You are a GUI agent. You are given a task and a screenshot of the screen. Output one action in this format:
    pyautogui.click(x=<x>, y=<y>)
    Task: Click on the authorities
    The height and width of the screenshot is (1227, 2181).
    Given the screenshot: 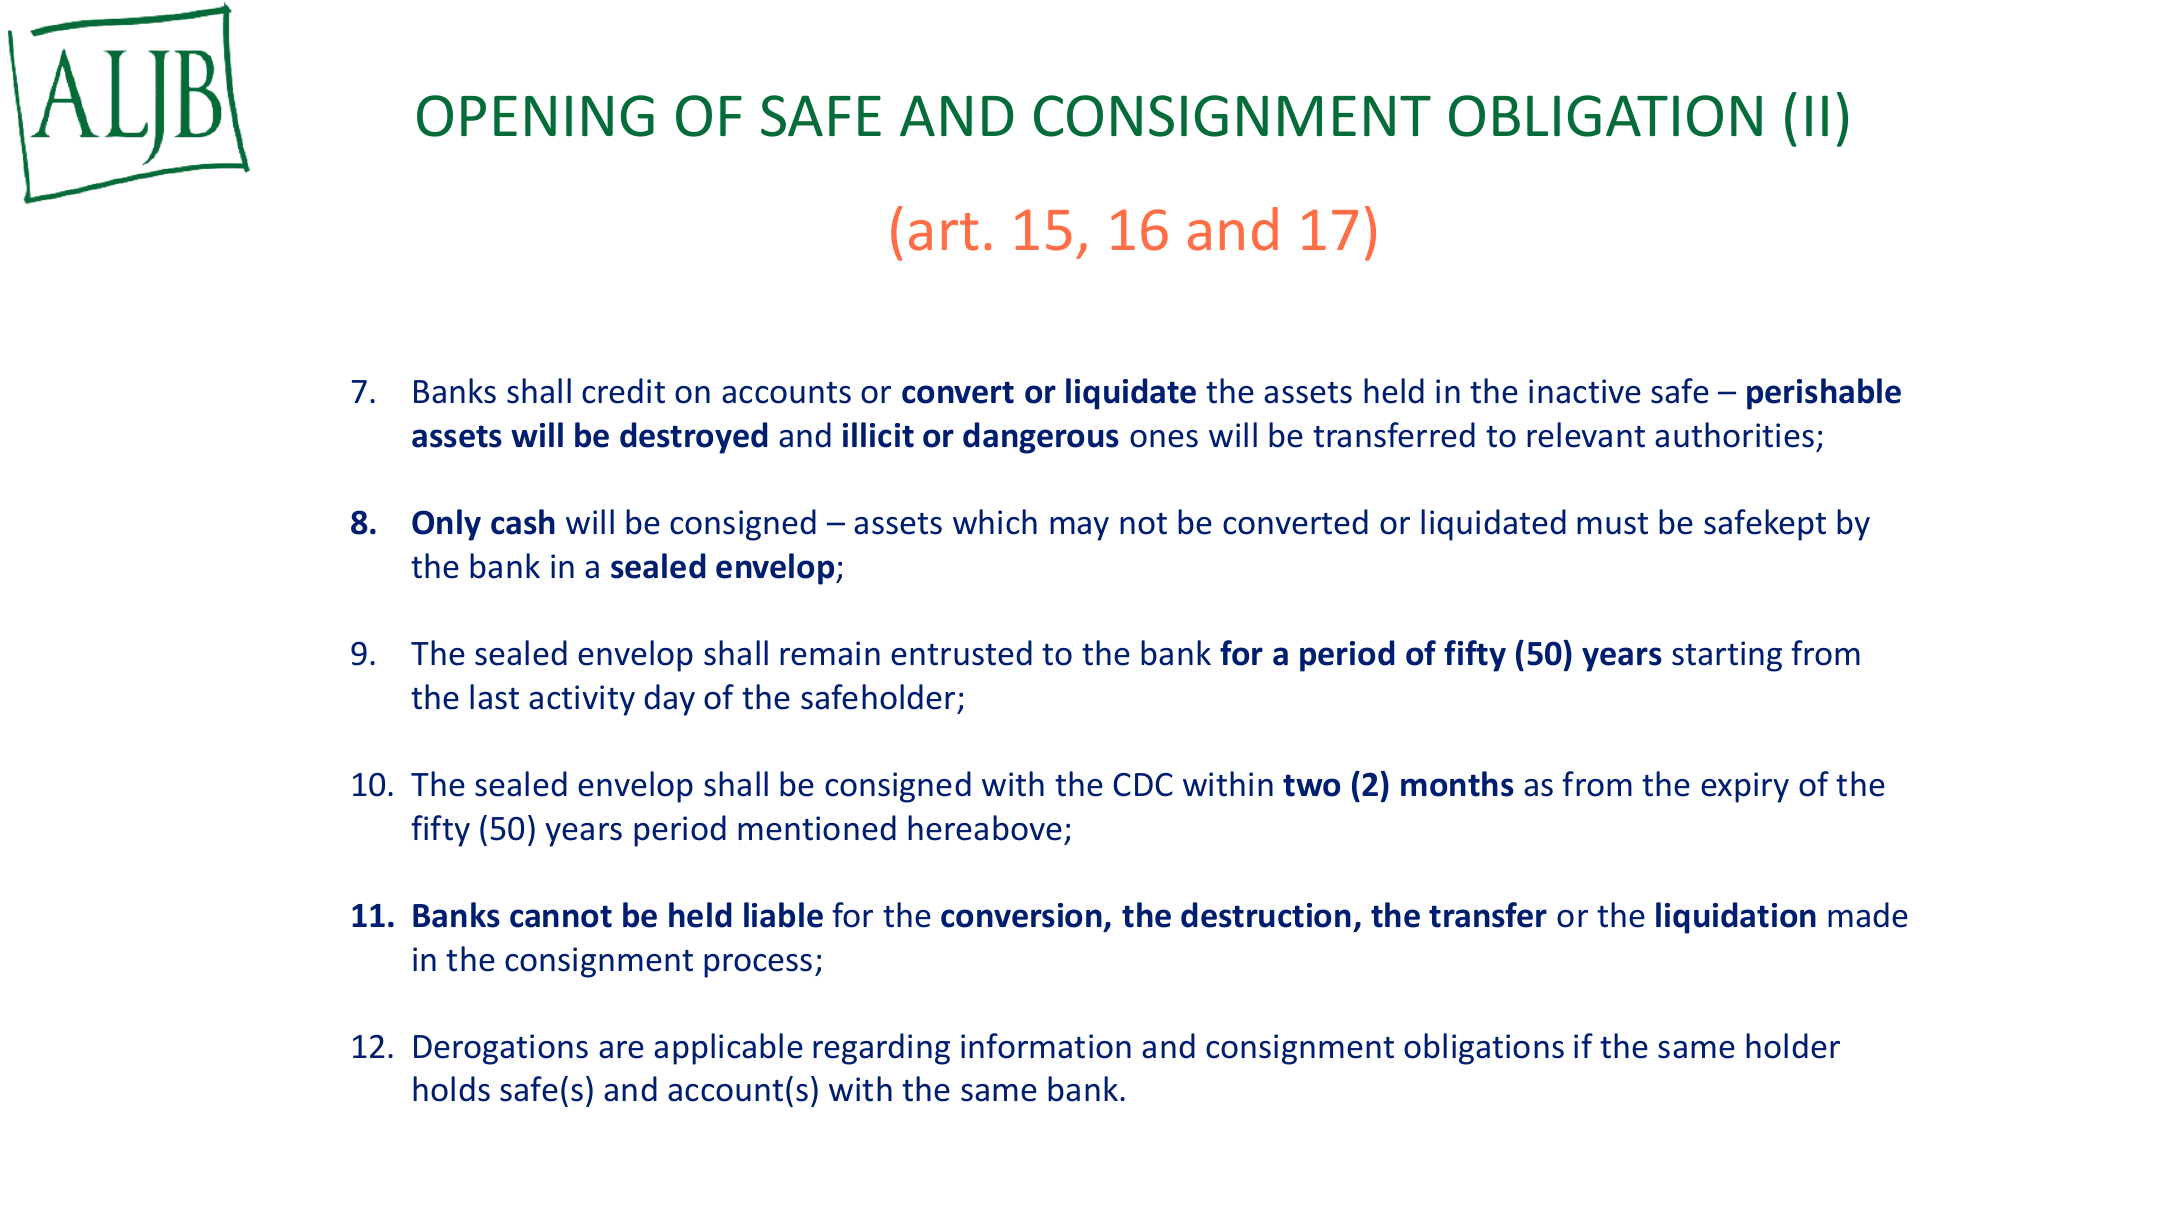 What is the action you would take?
    pyautogui.click(x=1734, y=435)
